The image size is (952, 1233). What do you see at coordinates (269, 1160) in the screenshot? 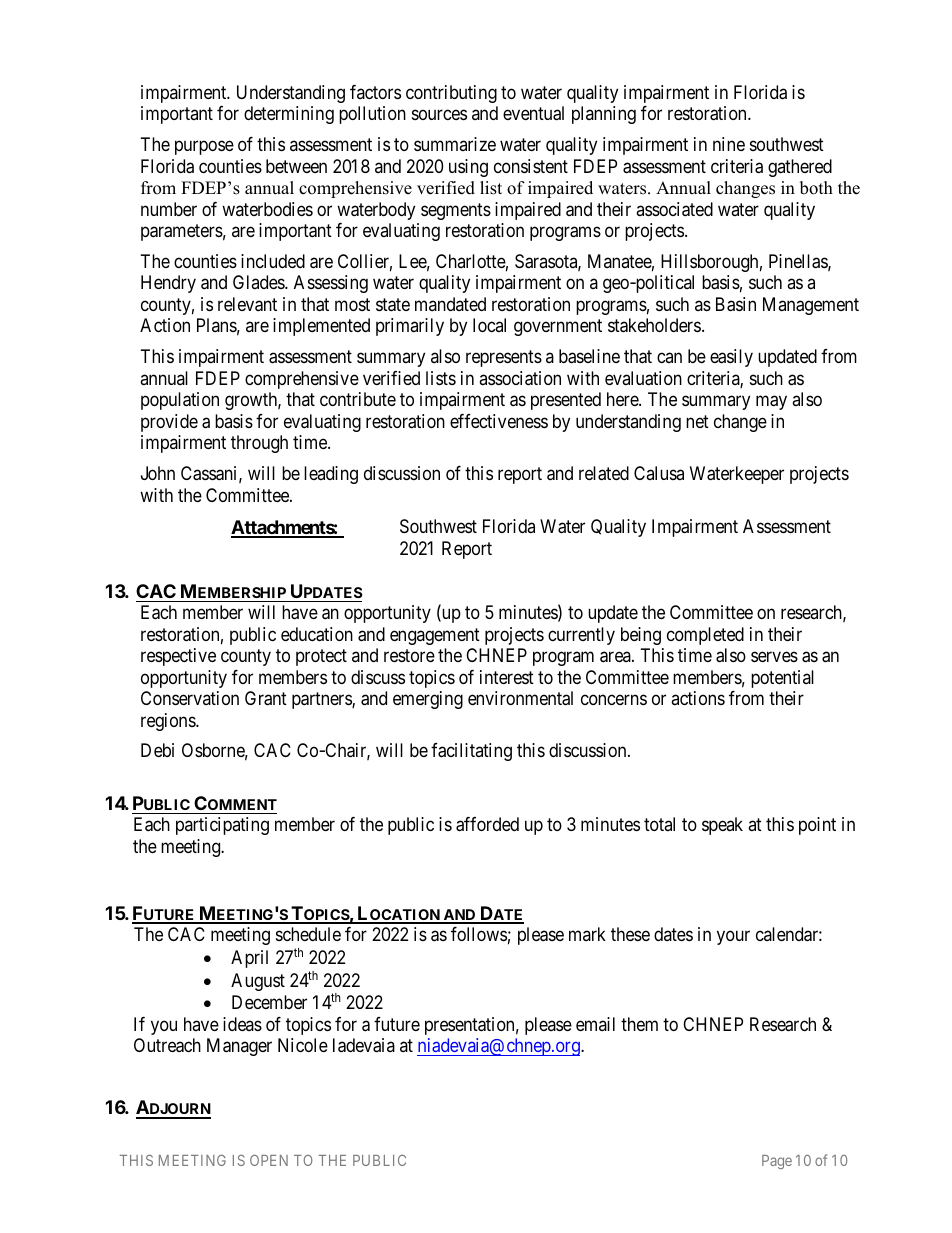
I see `OPEN` at bounding box center [269, 1160].
